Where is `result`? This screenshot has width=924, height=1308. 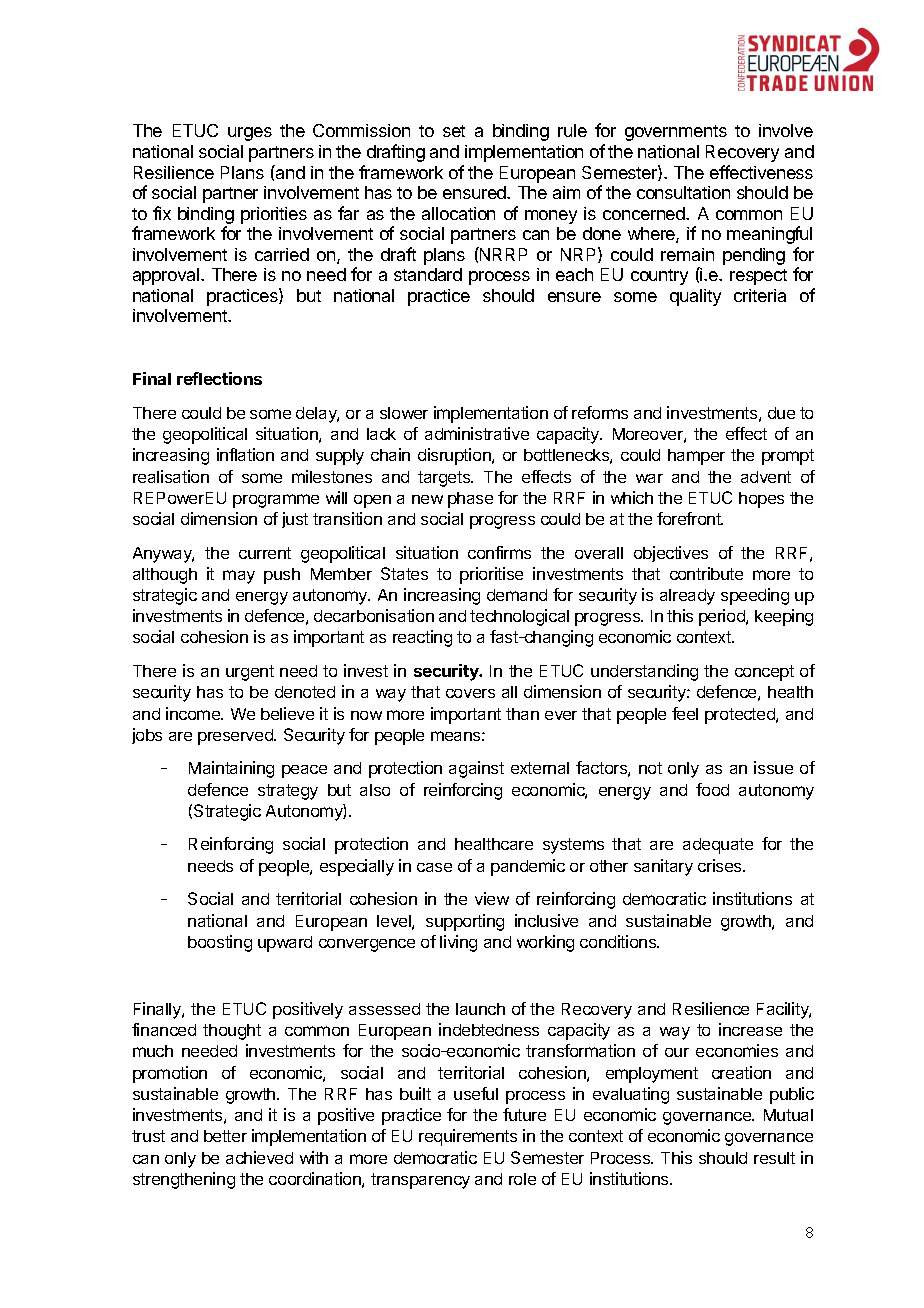
result is located at coordinates (774, 1158).
